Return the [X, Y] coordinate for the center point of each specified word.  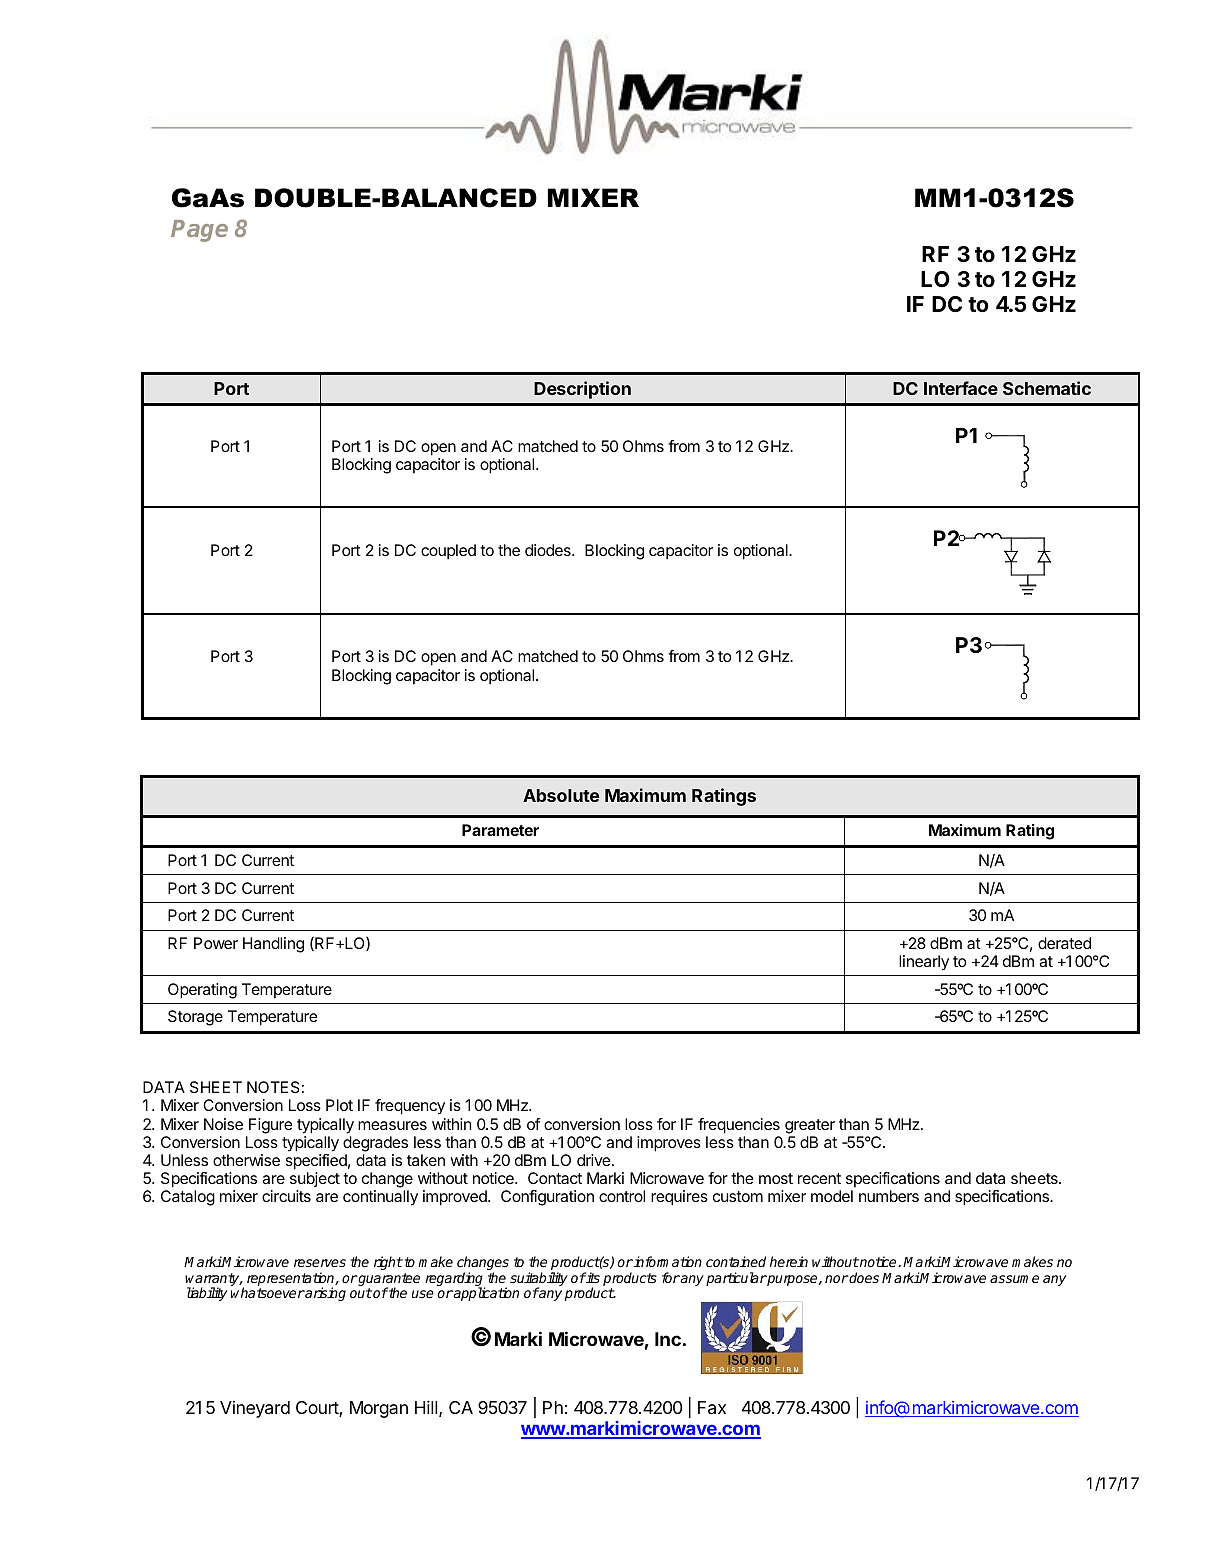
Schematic [1047, 388]
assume [1014, 1279]
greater [810, 1126]
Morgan [379, 1409]
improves [669, 1144]
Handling [273, 945]
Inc [668, 1339]
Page [199, 231]
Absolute [561, 795]
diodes [549, 550]
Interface [961, 388]
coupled [448, 552]
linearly [924, 963]
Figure [271, 1126]
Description [582, 390]
